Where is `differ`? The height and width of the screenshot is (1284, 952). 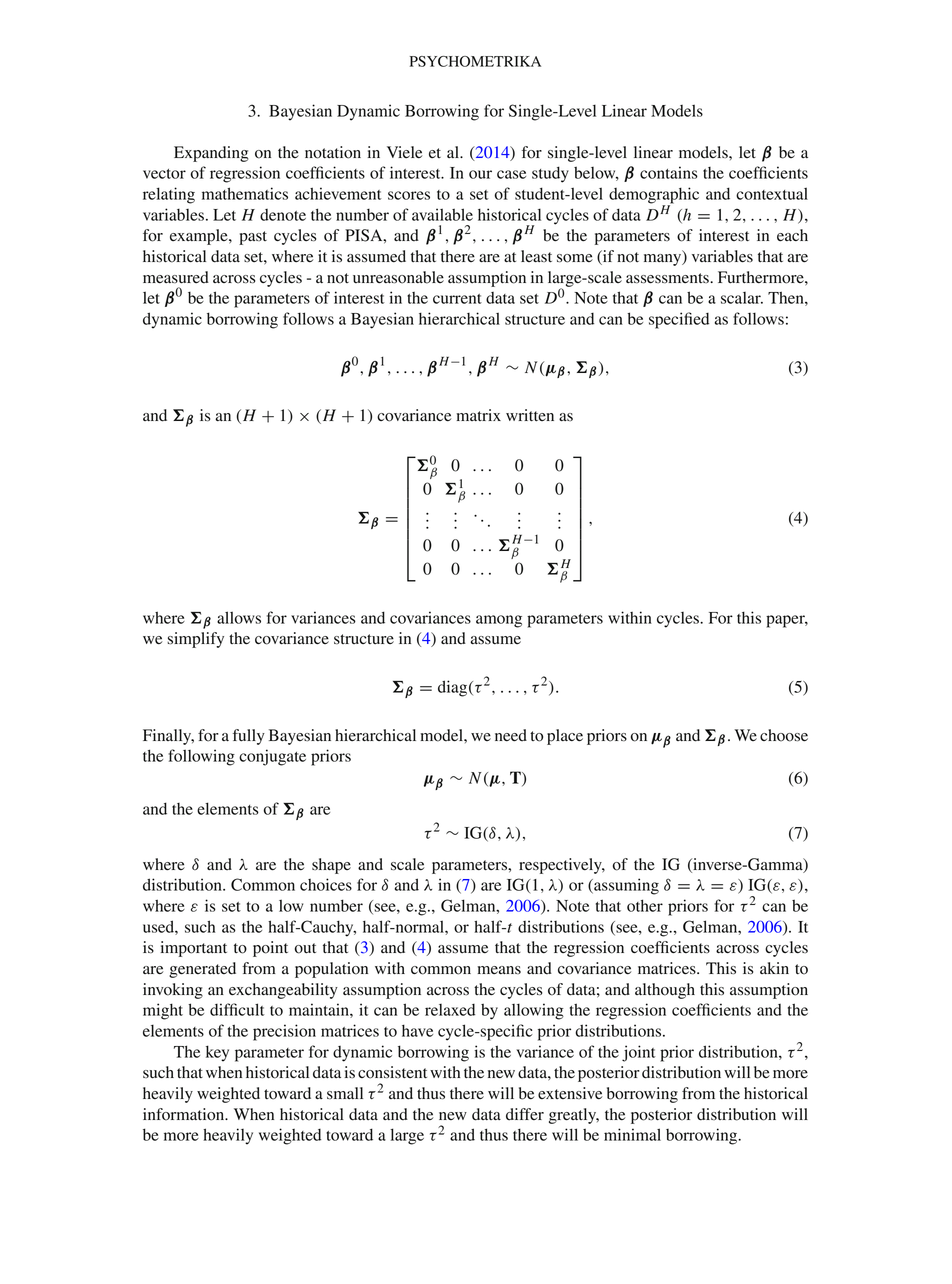 differ is located at coordinates (525, 1114).
